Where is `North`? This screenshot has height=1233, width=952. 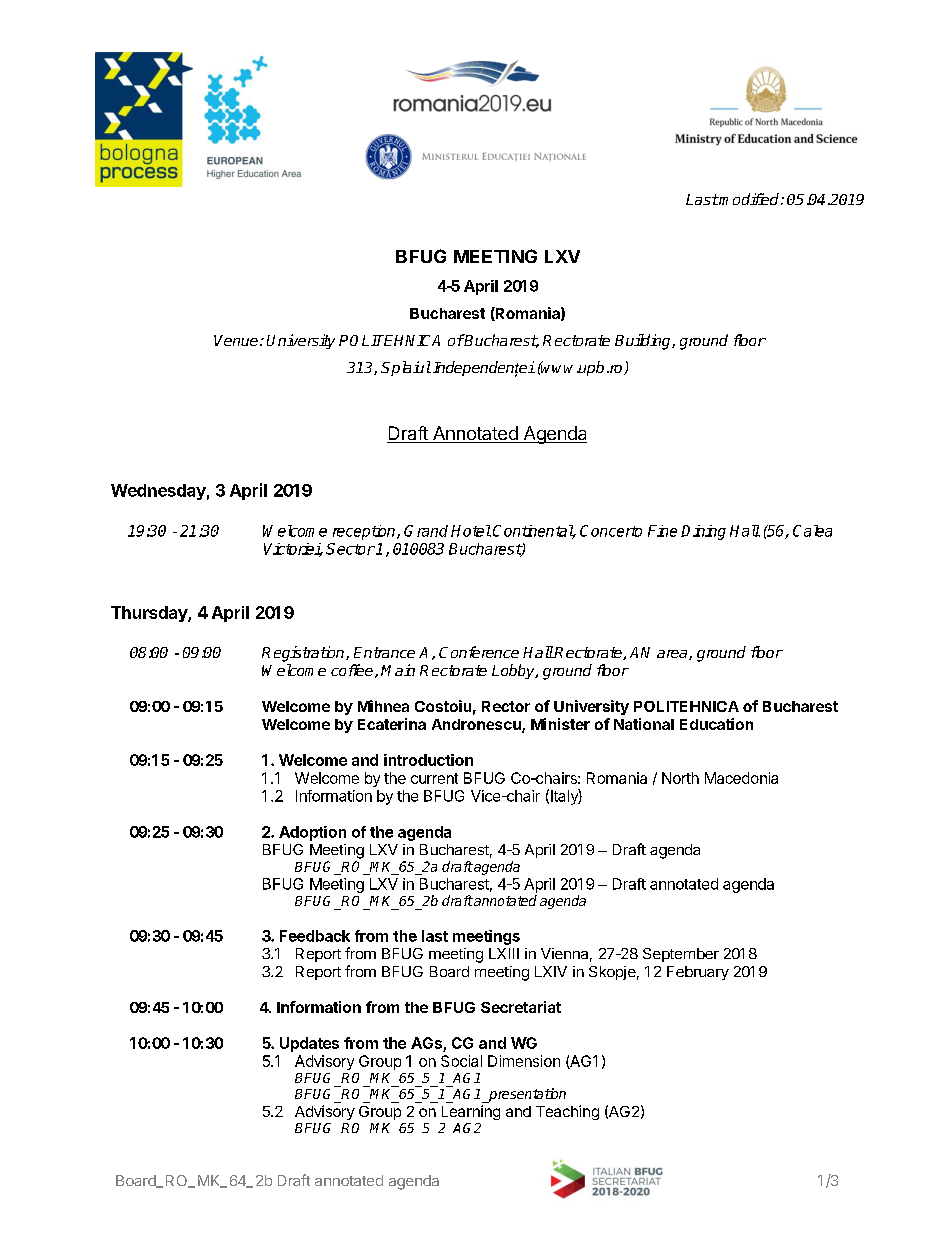 North is located at coordinates (680, 778).
